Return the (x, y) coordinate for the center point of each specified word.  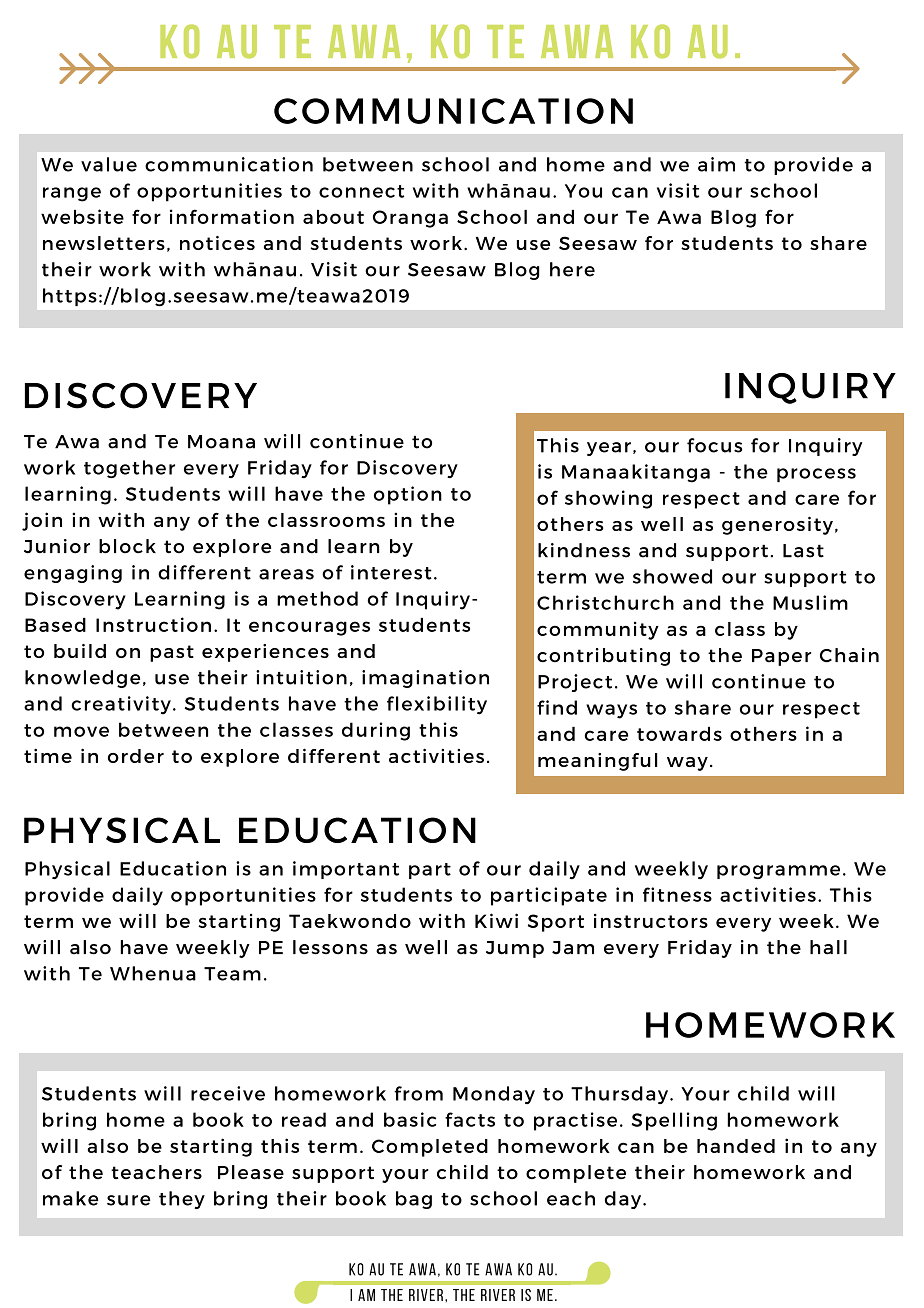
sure (129, 1200)
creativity (121, 705)
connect (361, 191)
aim (716, 164)
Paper (781, 657)
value (109, 164)
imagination (425, 679)
